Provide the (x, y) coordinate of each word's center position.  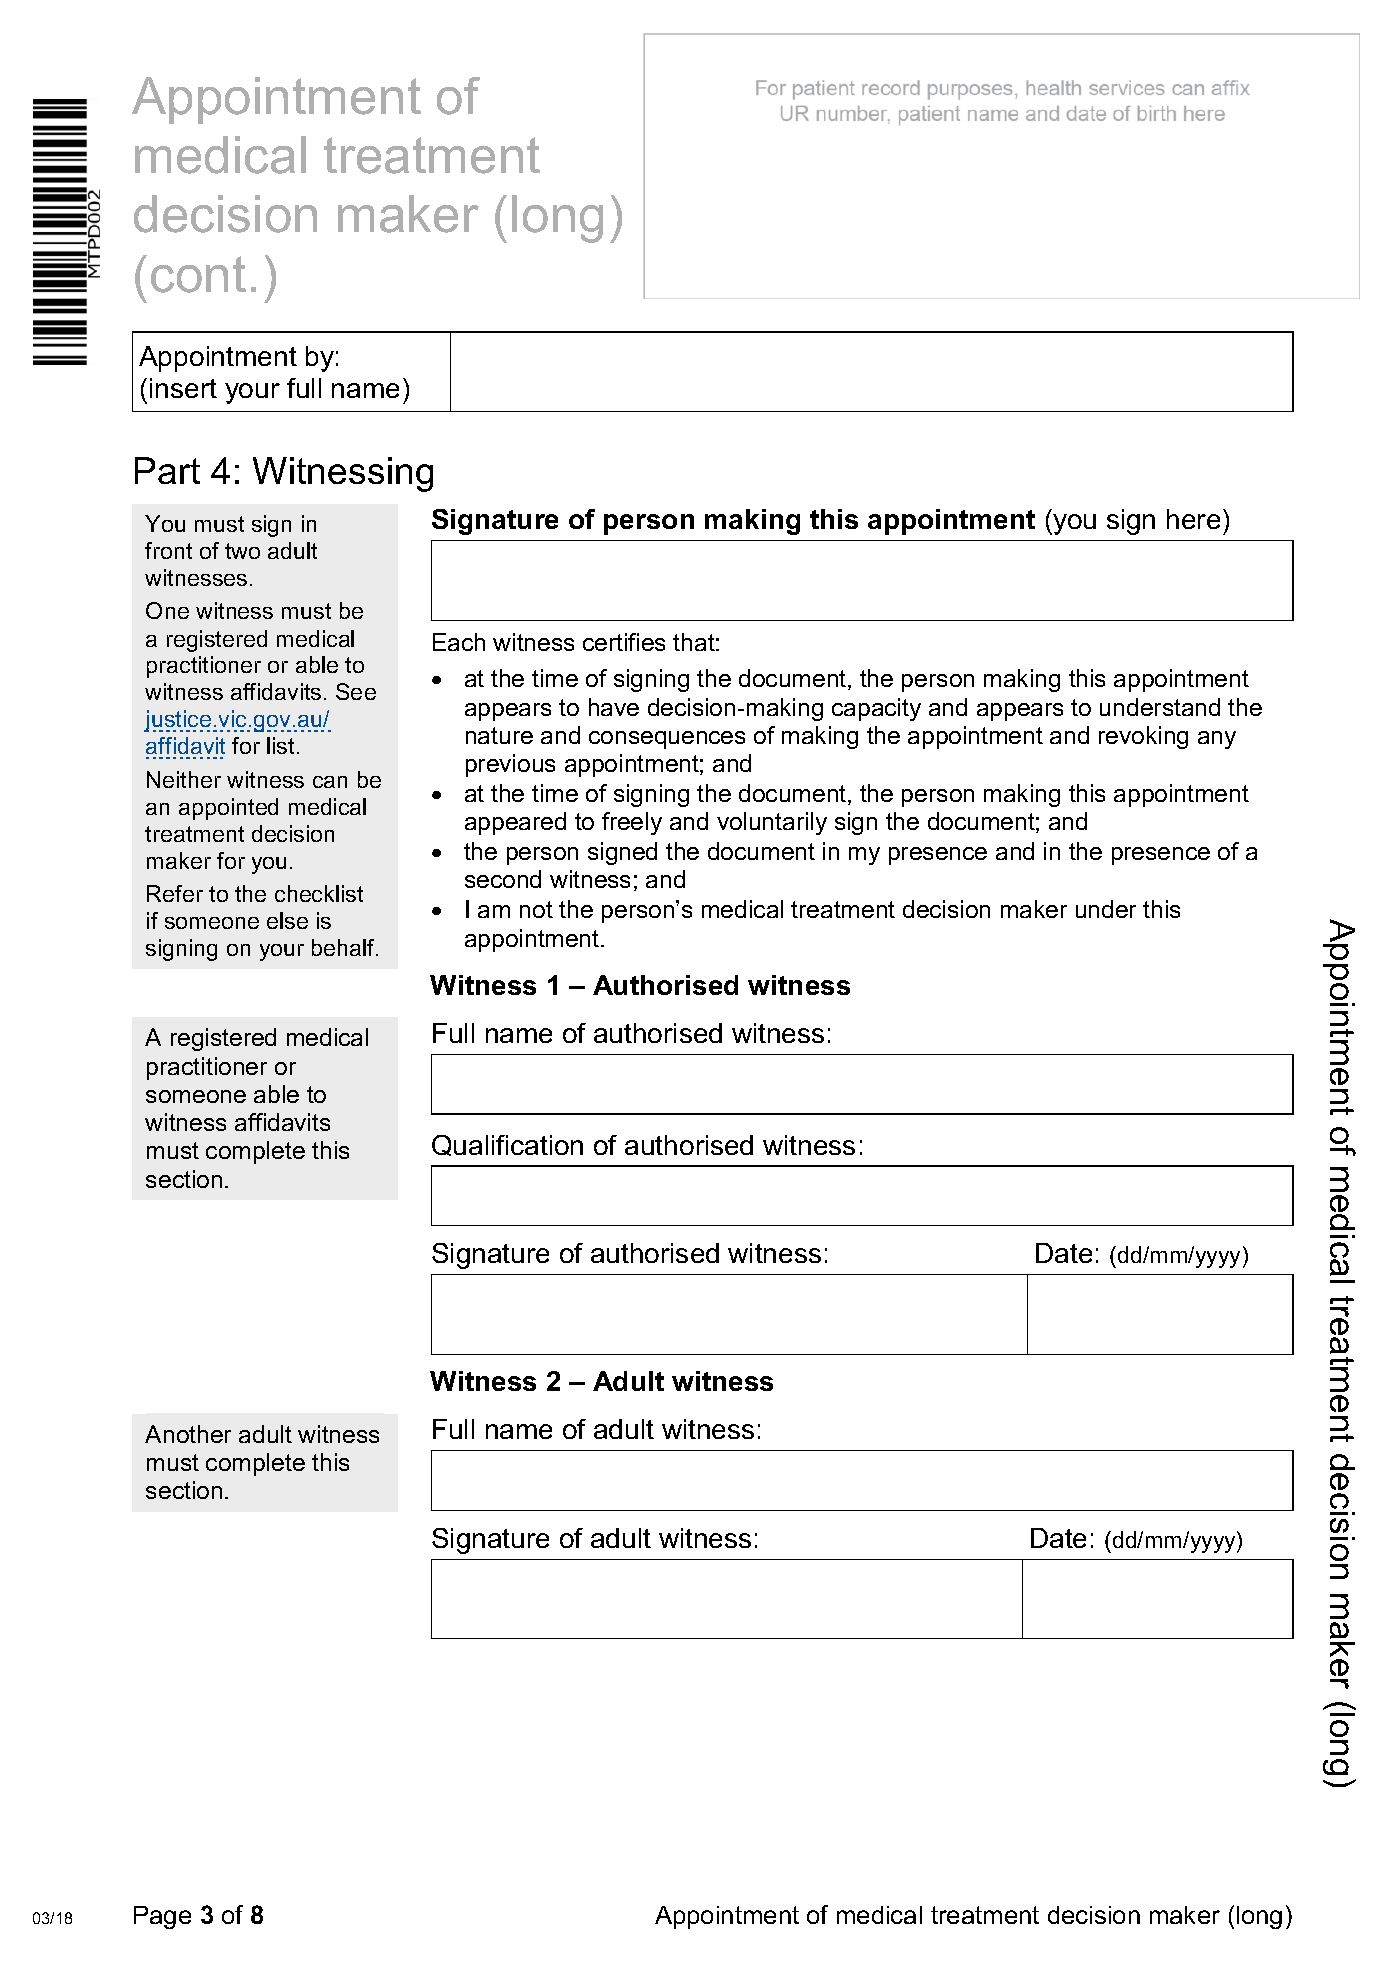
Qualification (507, 1145)
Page (162, 1917)
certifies (624, 642)
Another (188, 1434)
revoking (1143, 737)
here (1193, 519)
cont (198, 274)
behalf (344, 947)
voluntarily (772, 823)
